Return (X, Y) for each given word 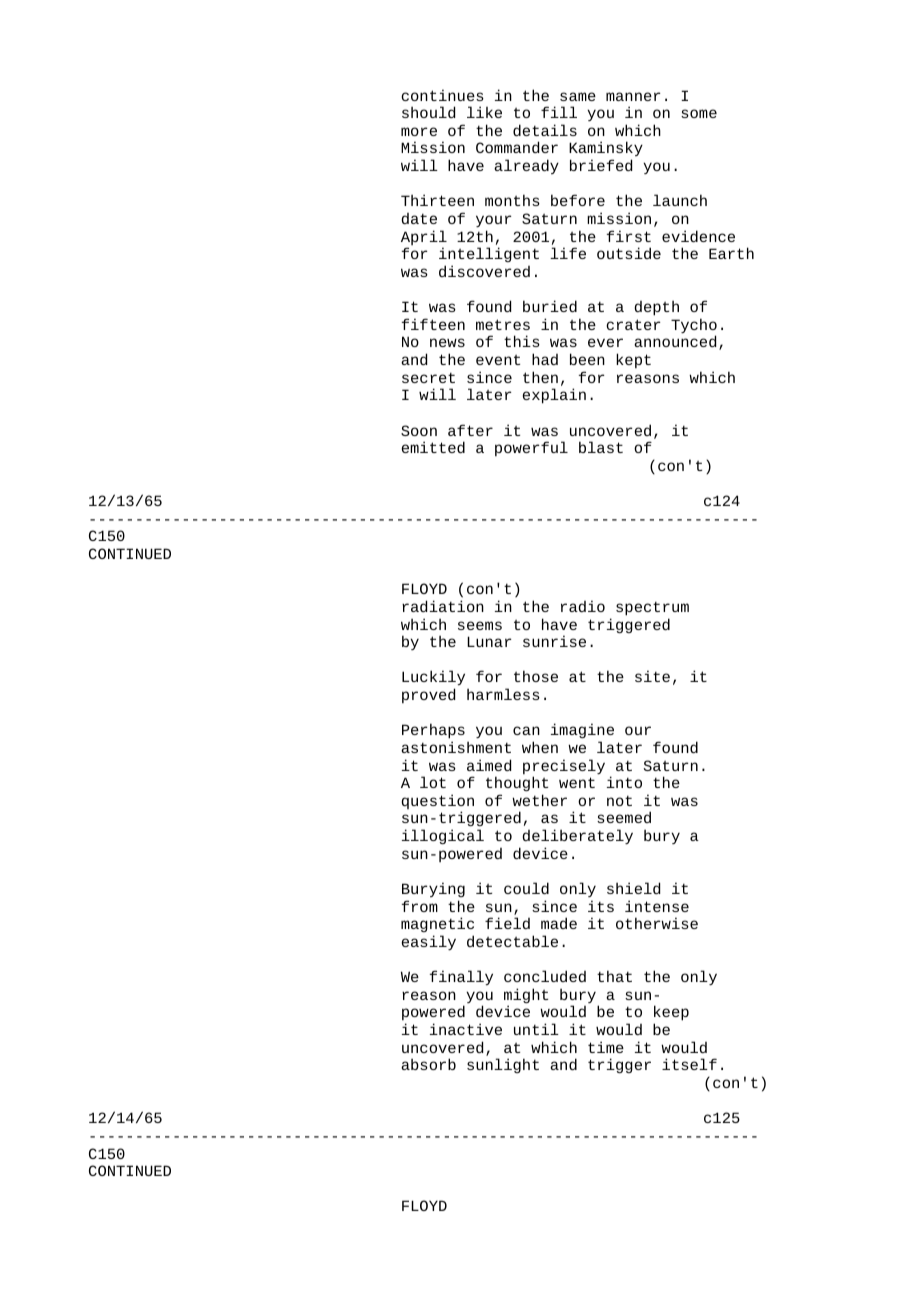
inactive (466, 1029)
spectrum (652, 608)
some (699, 113)
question (438, 803)
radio (583, 606)
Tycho (694, 327)
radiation (443, 606)
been (587, 359)
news (447, 342)
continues (442, 95)
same (578, 96)
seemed (624, 817)
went (577, 782)
